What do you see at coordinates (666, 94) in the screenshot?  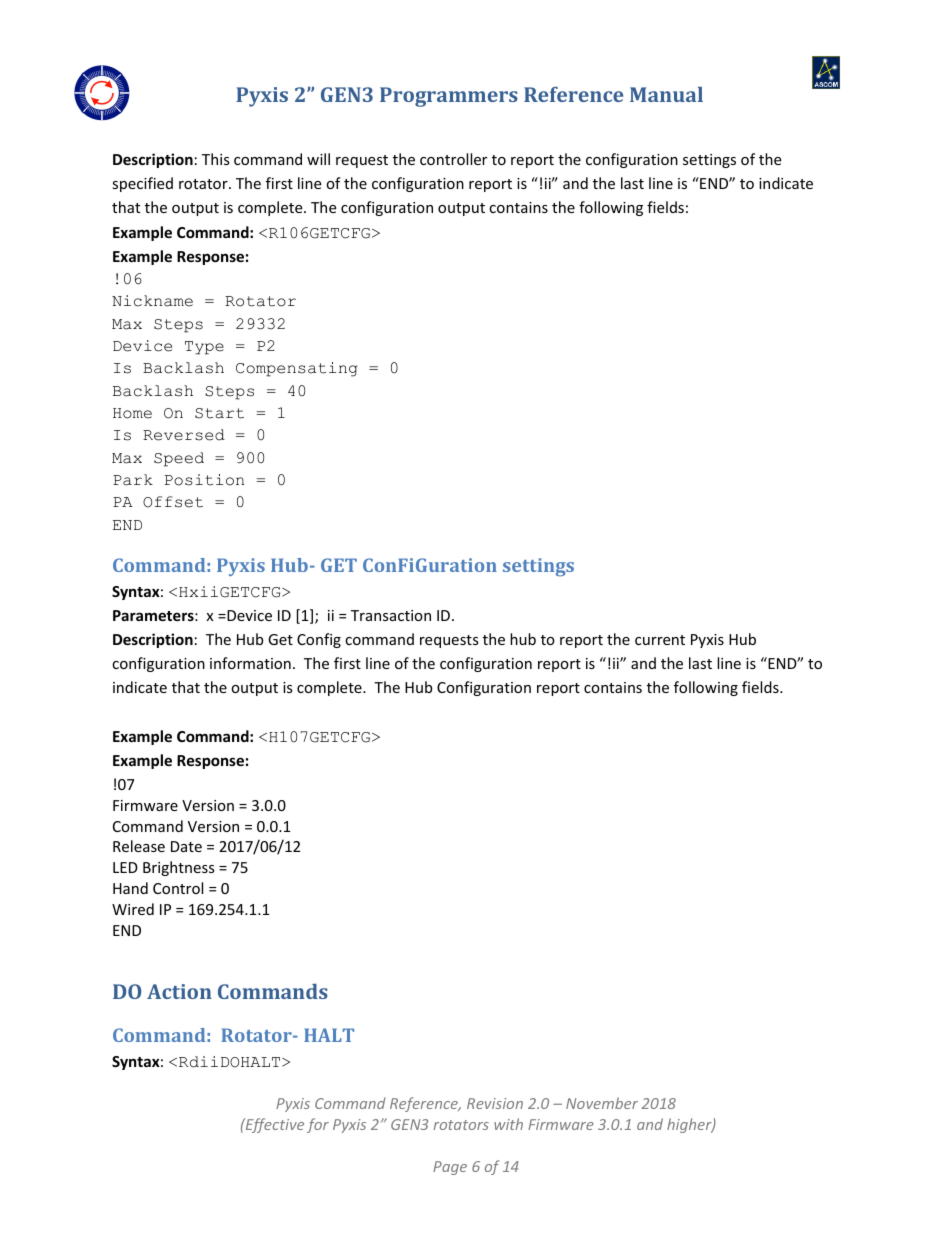 I see `Manual` at bounding box center [666, 94].
